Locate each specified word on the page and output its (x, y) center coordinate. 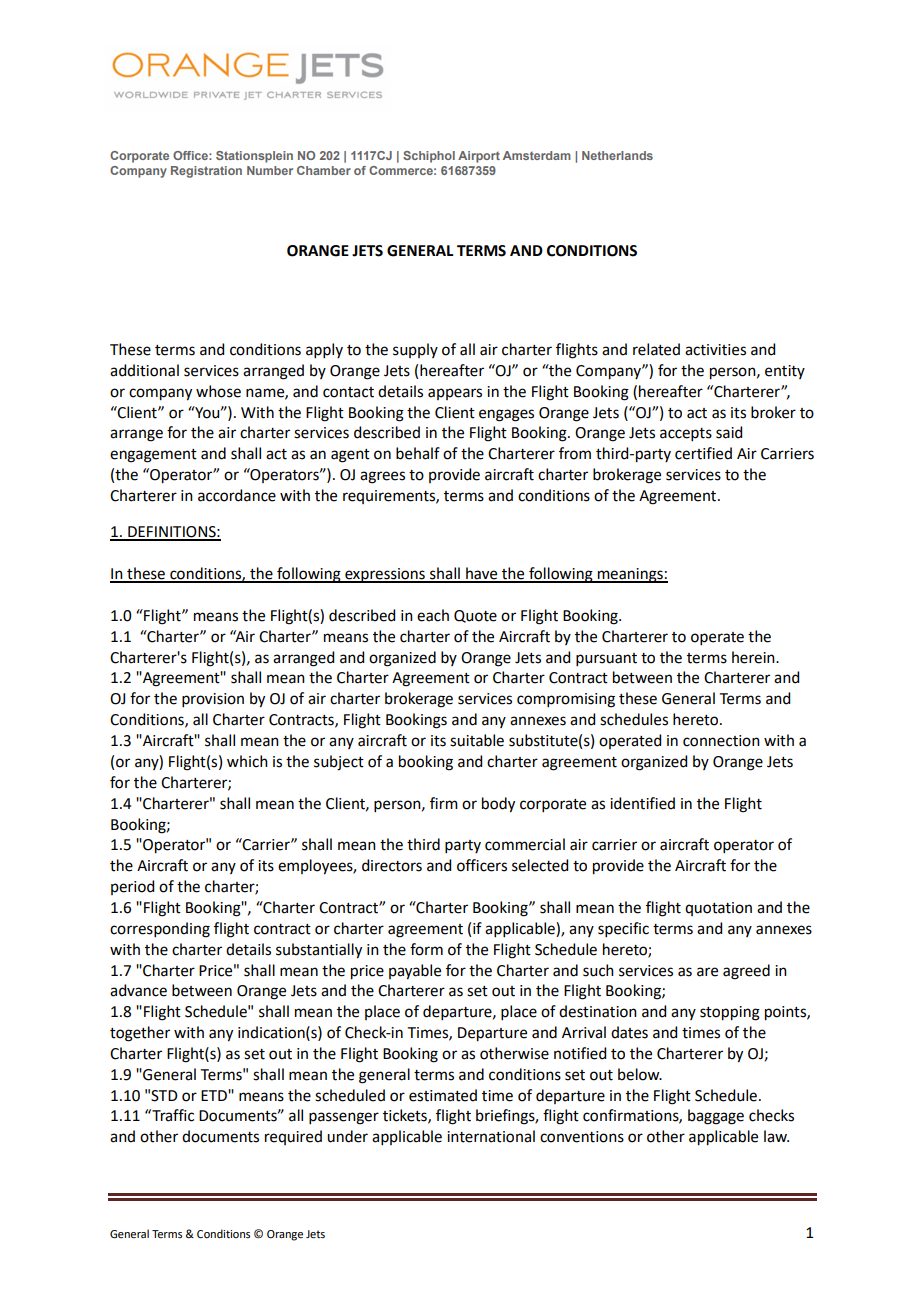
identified (642, 803)
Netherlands (617, 155)
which (247, 761)
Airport (479, 157)
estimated (443, 1095)
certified (703, 453)
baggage (716, 1117)
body (498, 805)
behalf (418, 453)
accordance (237, 495)
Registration (206, 172)
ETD (215, 1095)
